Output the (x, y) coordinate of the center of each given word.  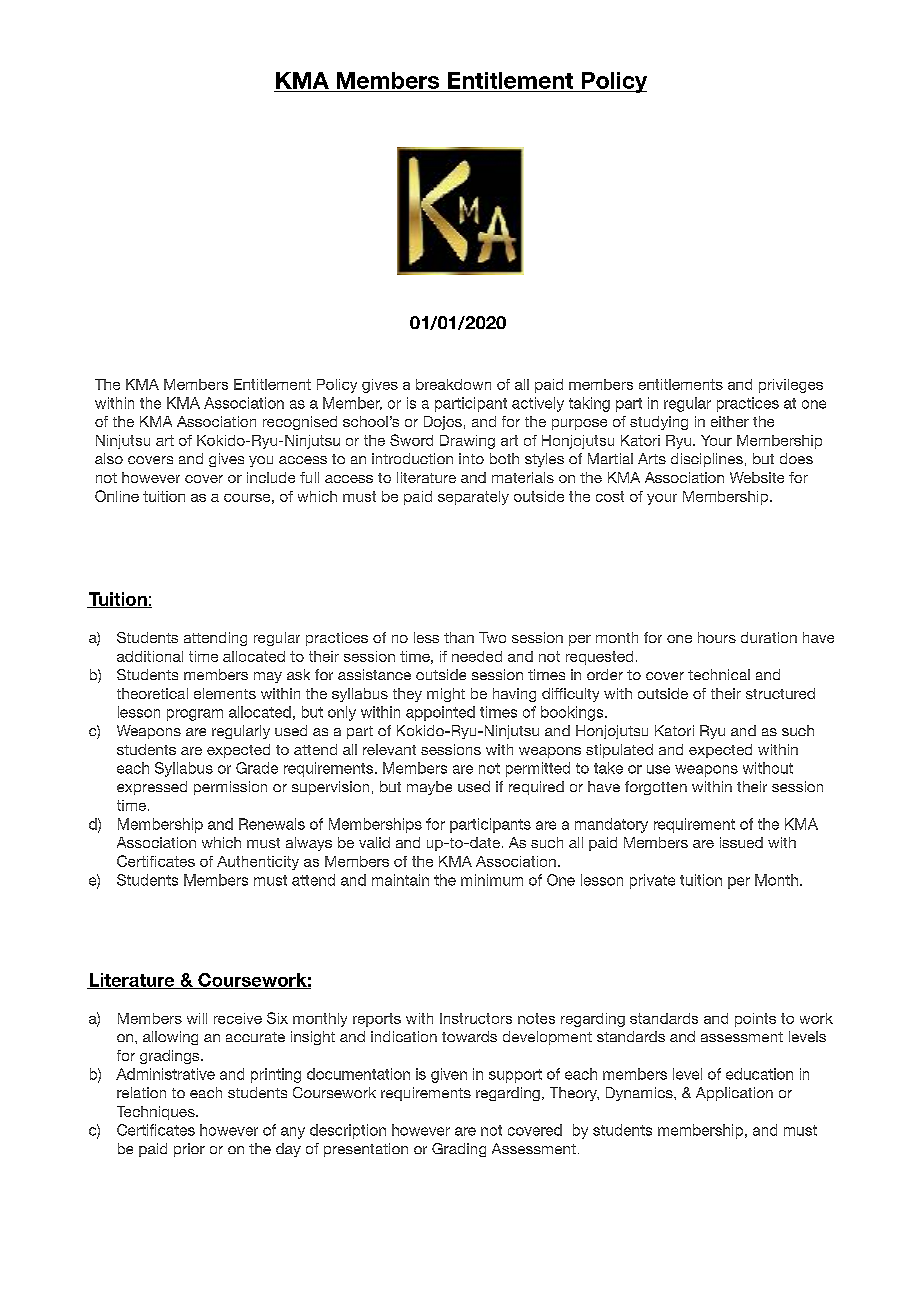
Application (734, 1094)
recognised (300, 423)
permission (230, 788)
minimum (492, 880)
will (197, 1018)
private (652, 881)
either (730, 421)
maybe (429, 788)
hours (717, 637)
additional (150, 656)
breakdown (453, 384)
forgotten (656, 788)
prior (189, 1150)
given (449, 1075)
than (459, 637)
